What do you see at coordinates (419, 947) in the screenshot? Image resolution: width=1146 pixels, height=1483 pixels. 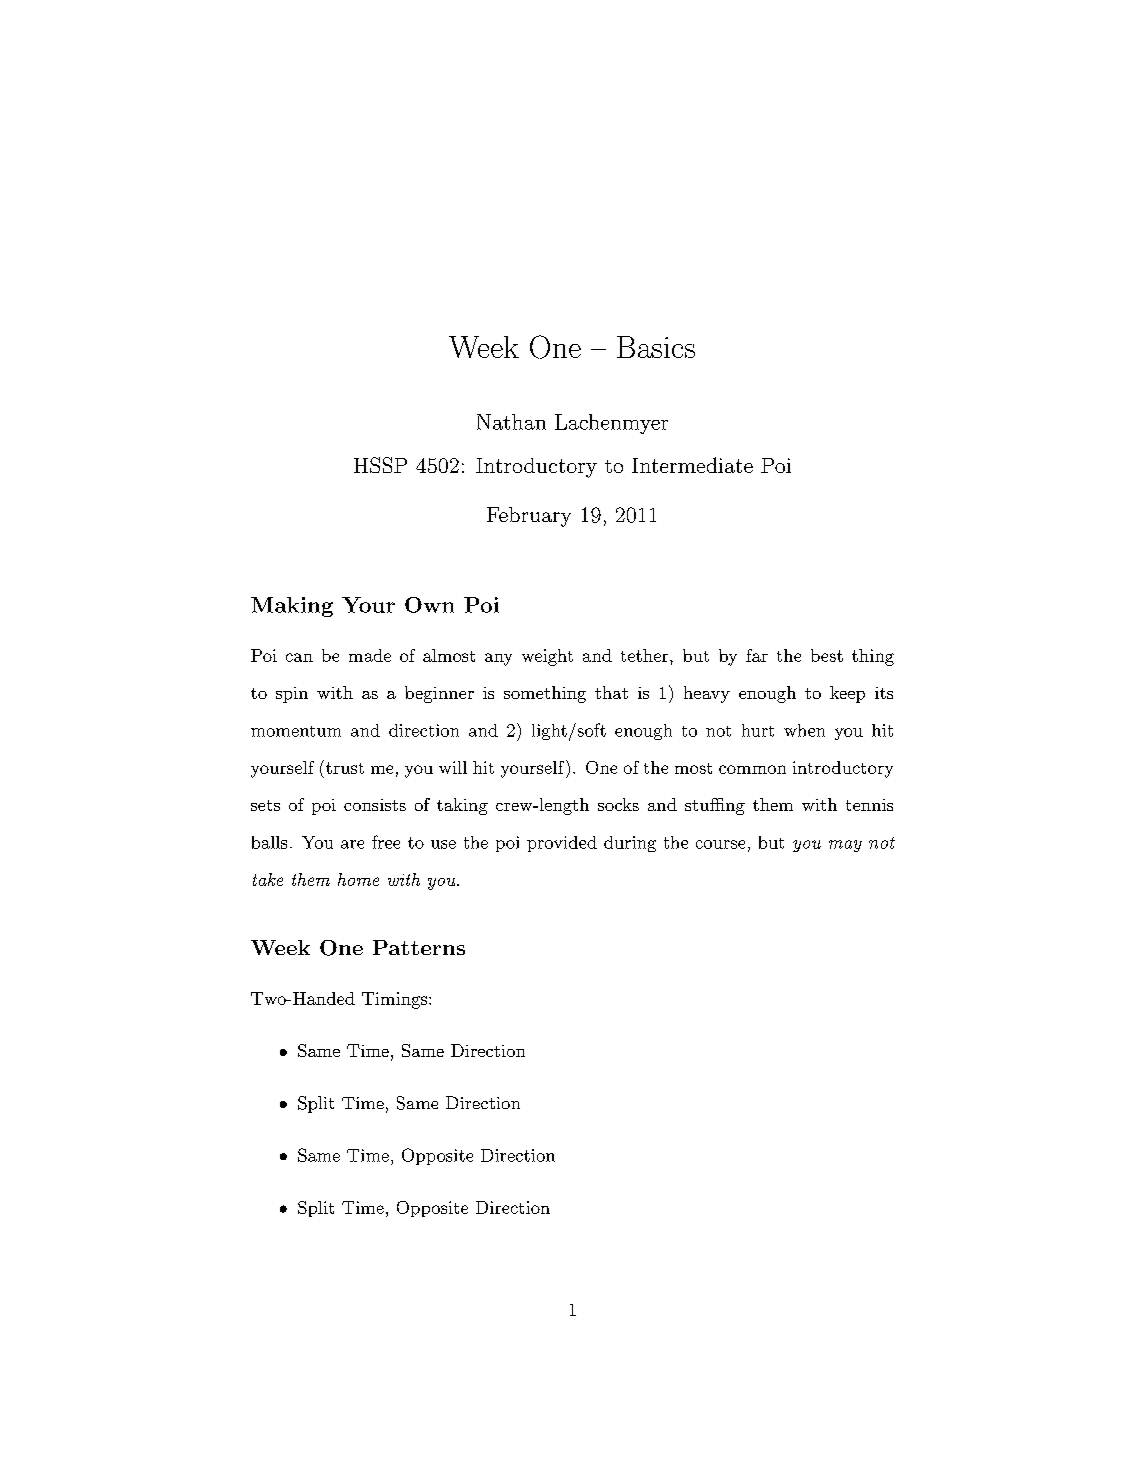 I see `Patterns` at bounding box center [419, 947].
